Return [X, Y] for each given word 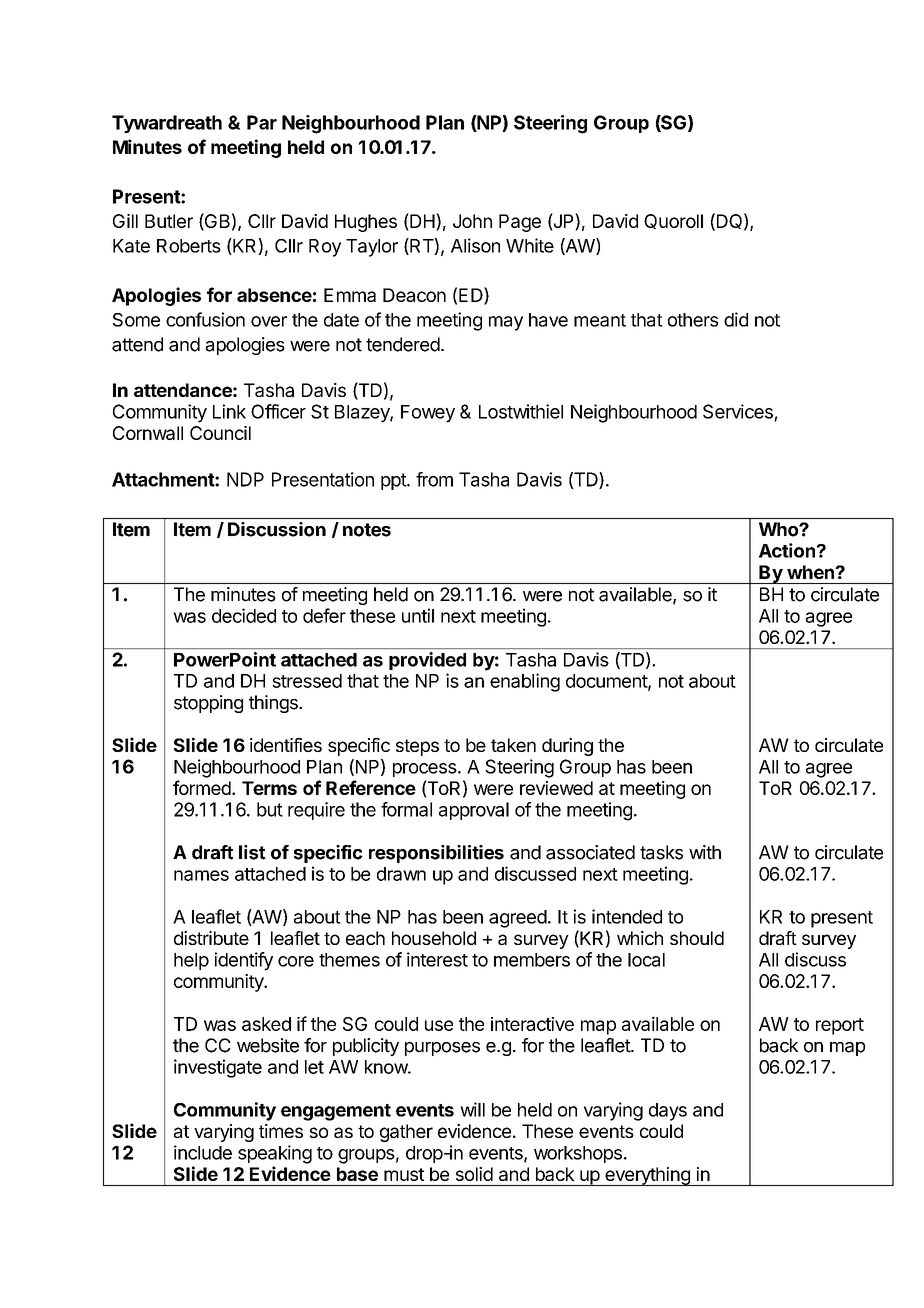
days [668, 1112]
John [472, 221]
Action [787, 550]
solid [474, 1174]
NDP [245, 479]
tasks [661, 852]
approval [474, 811]
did [736, 319]
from [434, 479]
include [203, 1152]
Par [262, 122]
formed [202, 787]
